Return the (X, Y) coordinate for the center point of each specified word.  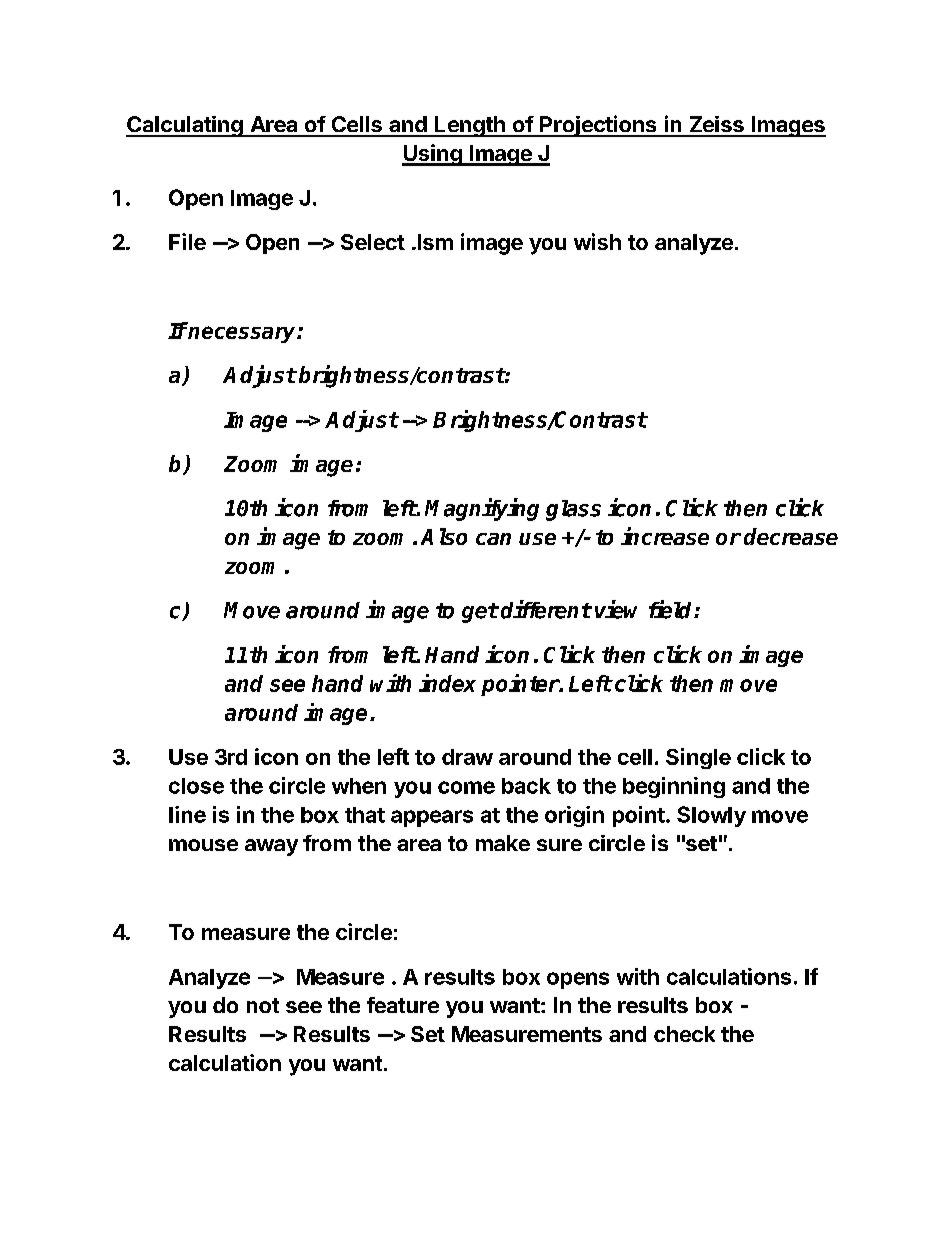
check (684, 1034)
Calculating (185, 126)
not (263, 1005)
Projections (598, 126)
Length (470, 126)
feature (403, 1005)
